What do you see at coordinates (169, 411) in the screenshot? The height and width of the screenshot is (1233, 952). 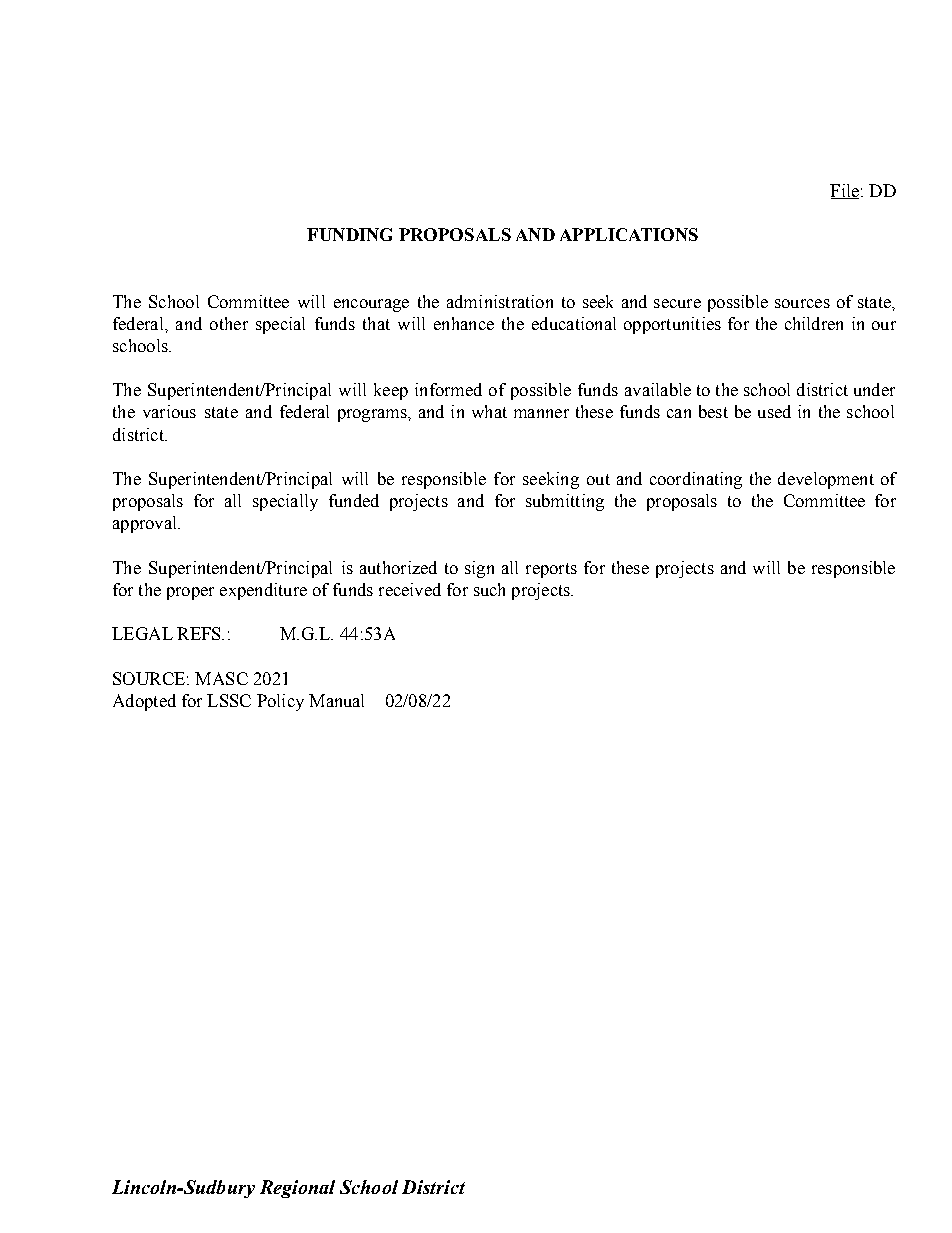 I see `various` at bounding box center [169, 411].
